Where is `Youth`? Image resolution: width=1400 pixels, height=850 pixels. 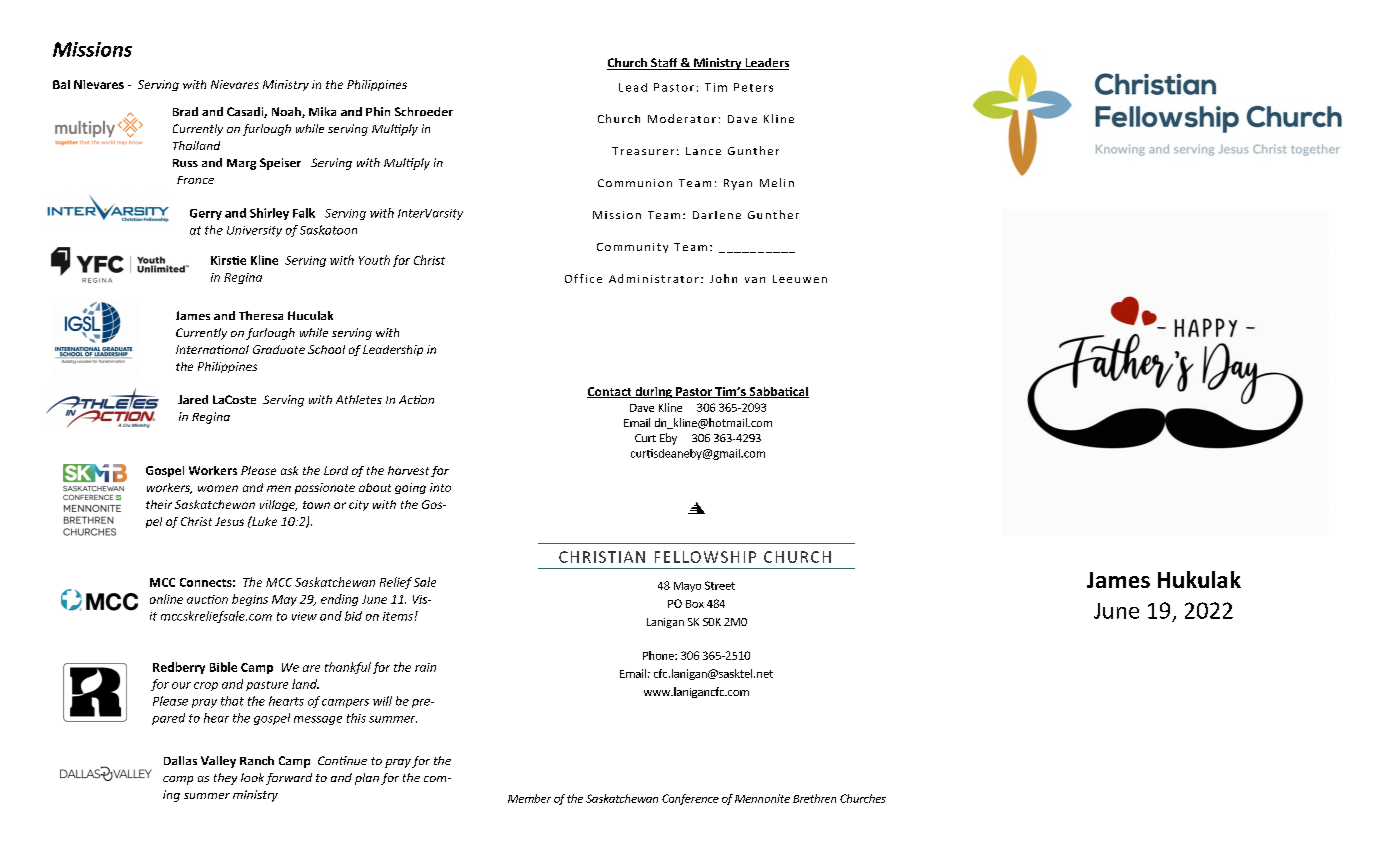
Youth is located at coordinates (374, 260).
